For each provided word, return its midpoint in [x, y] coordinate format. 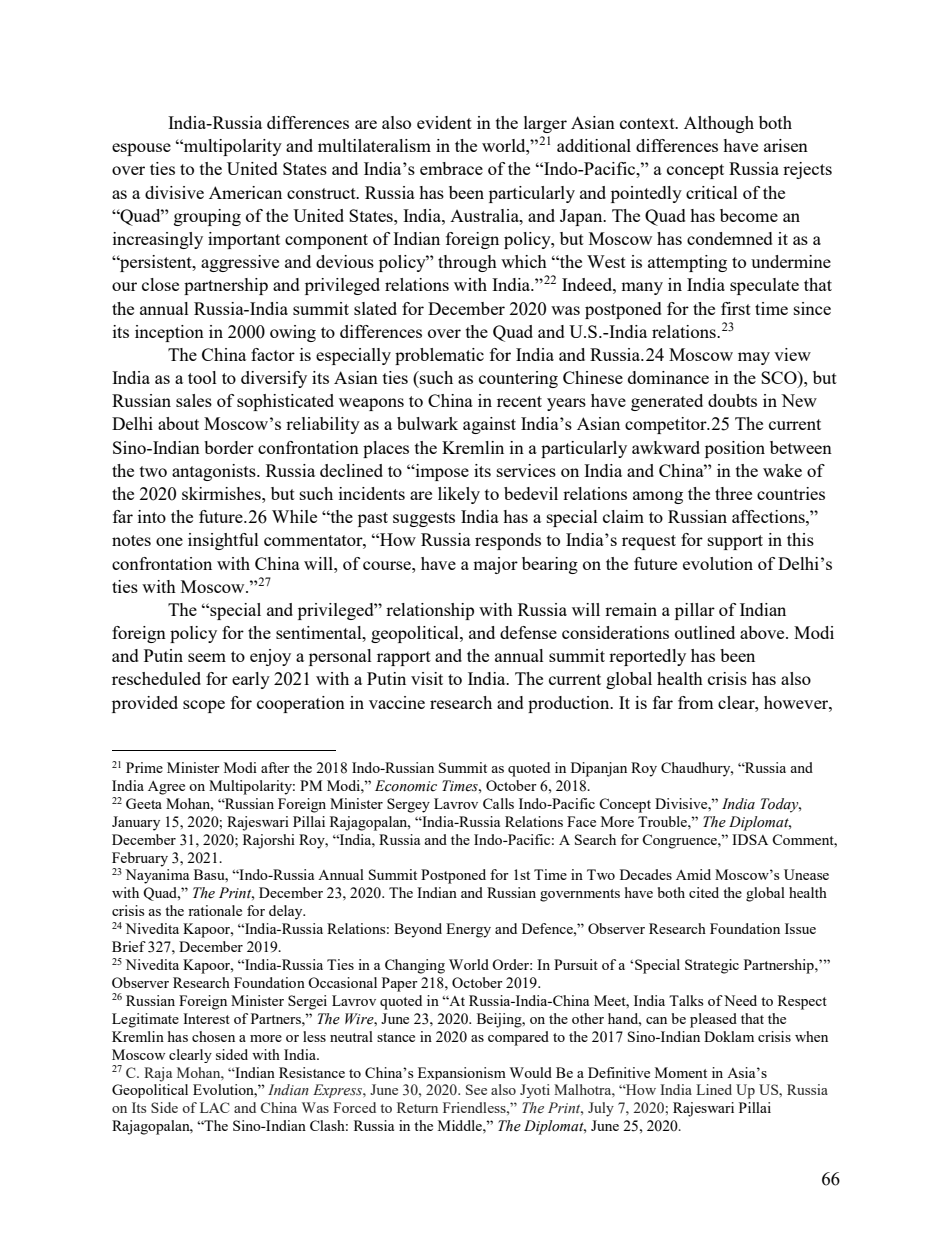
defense [528, 632]
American [245, 192]
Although [719, 124]
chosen [213, 1036]
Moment [681, 1072]
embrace [451, 168]
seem [207, 657]
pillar [695, 611]
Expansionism [462, 1073]
